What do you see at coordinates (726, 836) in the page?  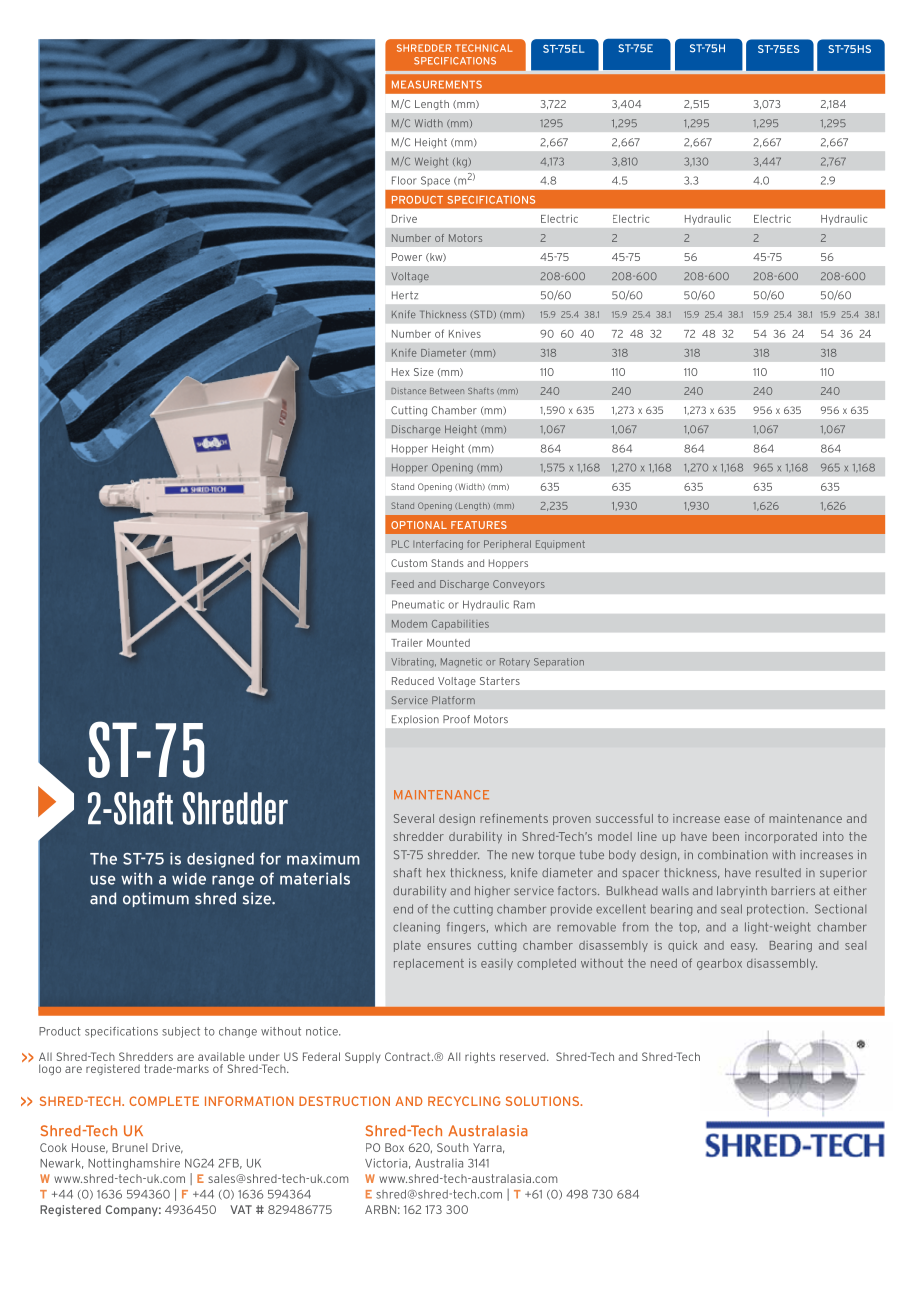 I see `been` at bounding box center [726, 836].
